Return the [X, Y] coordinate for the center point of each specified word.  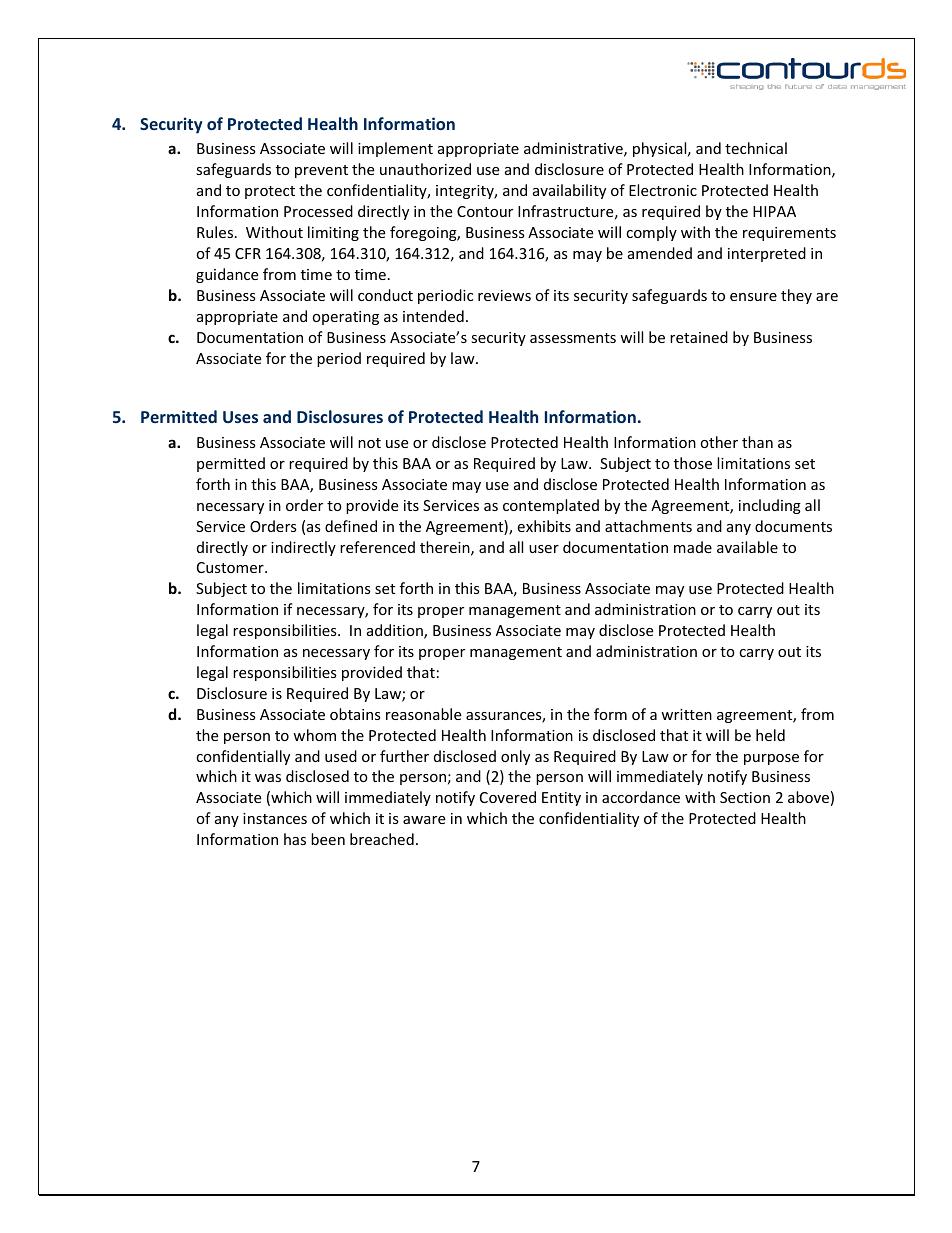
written [686, 714]
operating [345, 318]
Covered [508, 797]
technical [756, 148]
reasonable [423, 714]
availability [569, 191]
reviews [504, 295]
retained [699, 337]
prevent [321, 171]
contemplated [551, 506]
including [770, 506]
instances [275, 818]
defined [351, 526]
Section [745, 797]
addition [396, 631]
